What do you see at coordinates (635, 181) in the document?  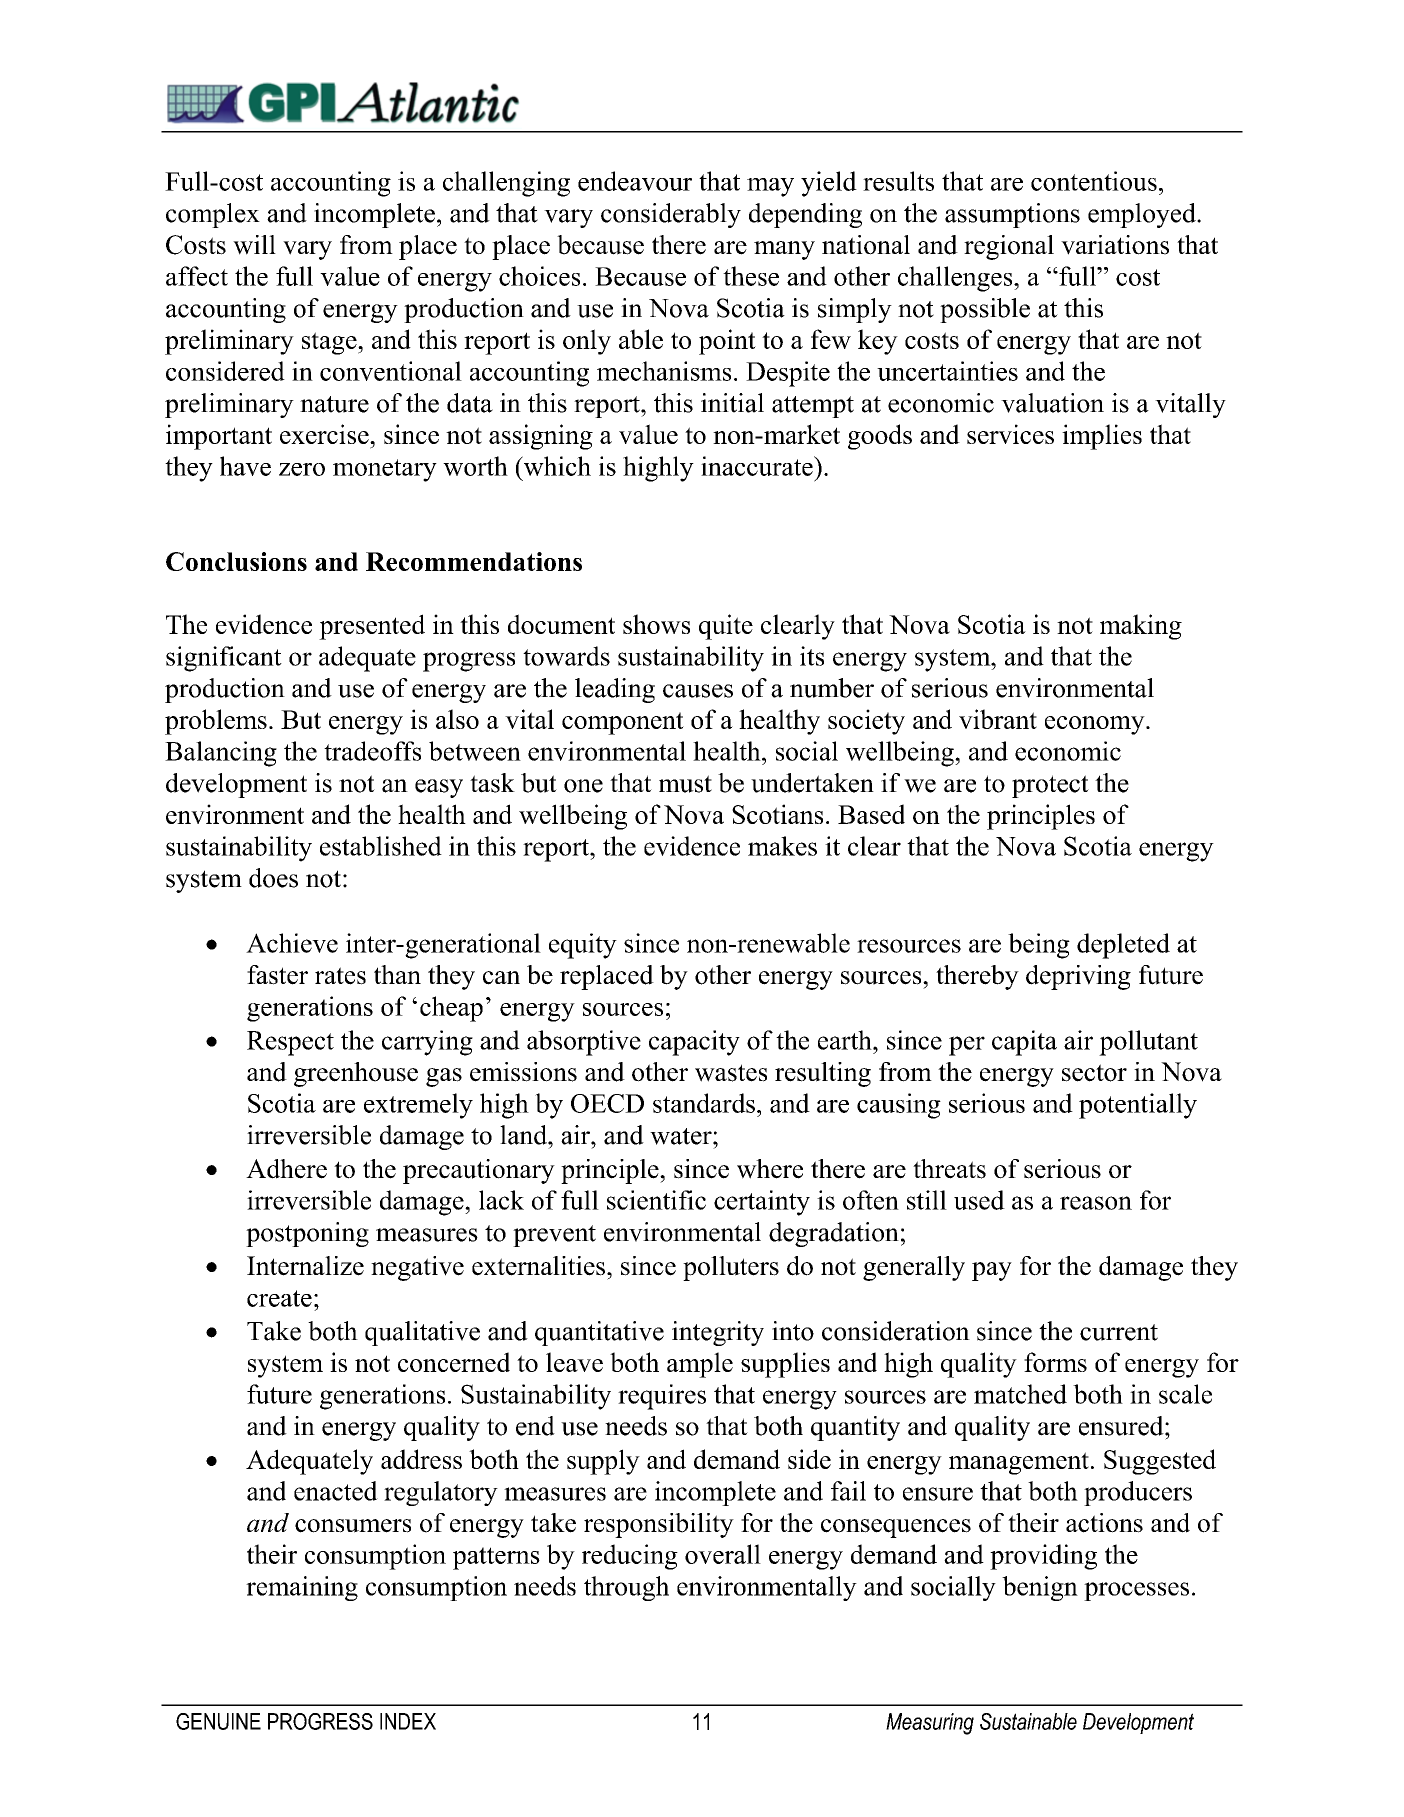 I see `endeavour` at bounding box center [635, 181].
